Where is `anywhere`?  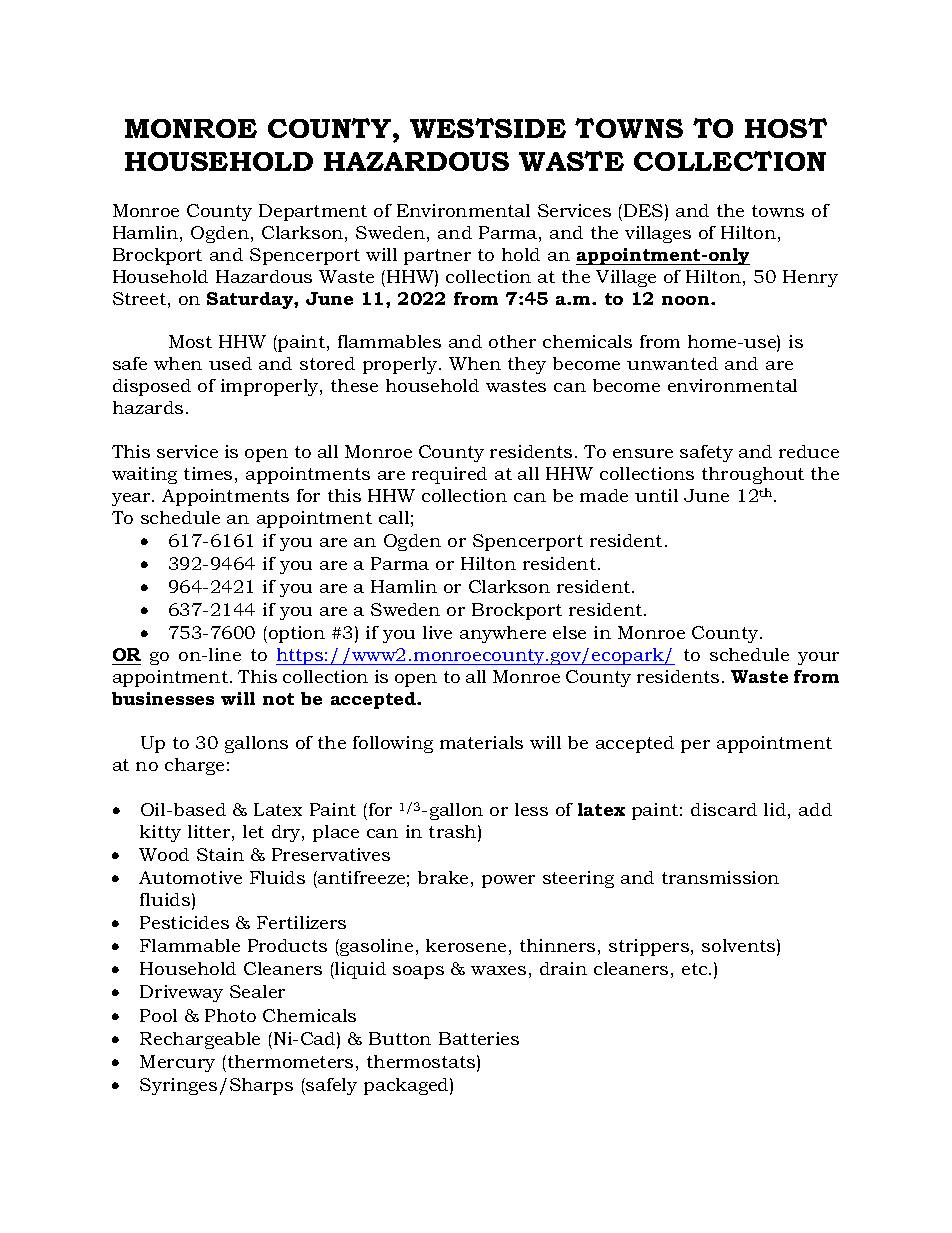
anywhere is located at coordinates (503, 634).
